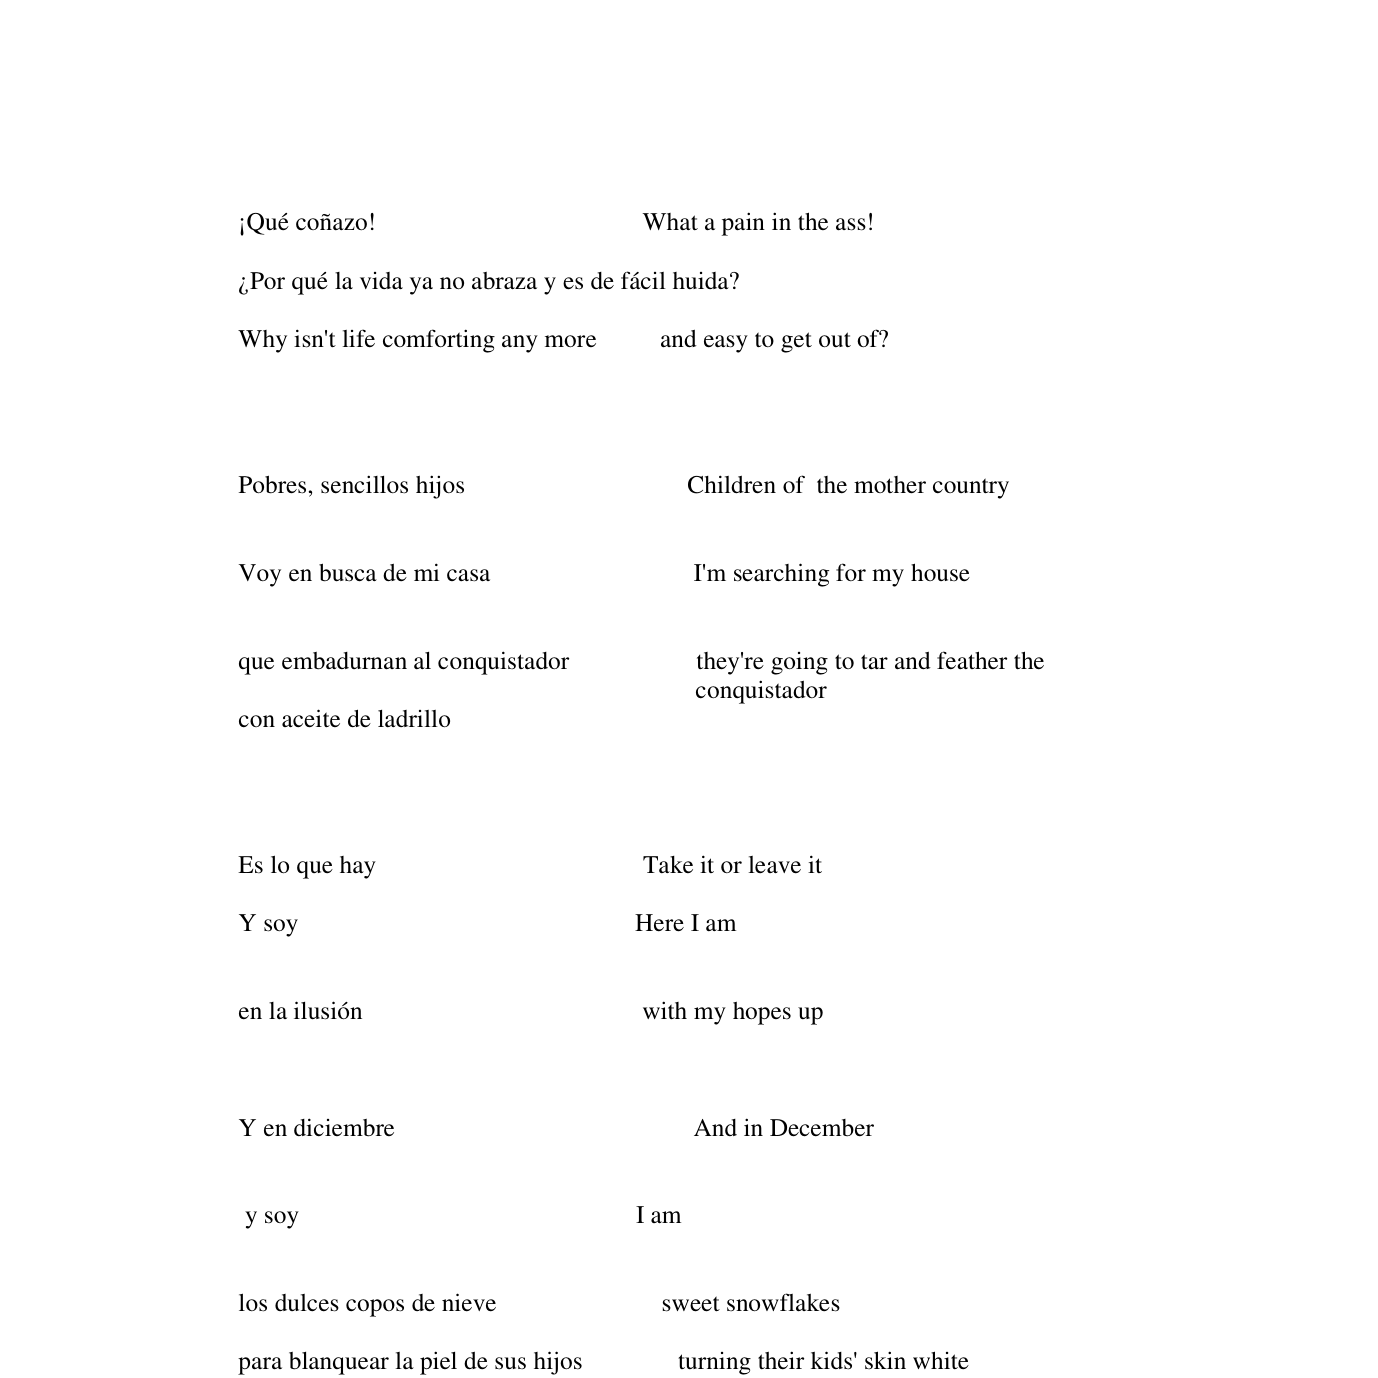 The height and width of the document is (1378, 1378). Describe the element at coordinates (762, 1013) in the document. I see `hopes` at that location.
